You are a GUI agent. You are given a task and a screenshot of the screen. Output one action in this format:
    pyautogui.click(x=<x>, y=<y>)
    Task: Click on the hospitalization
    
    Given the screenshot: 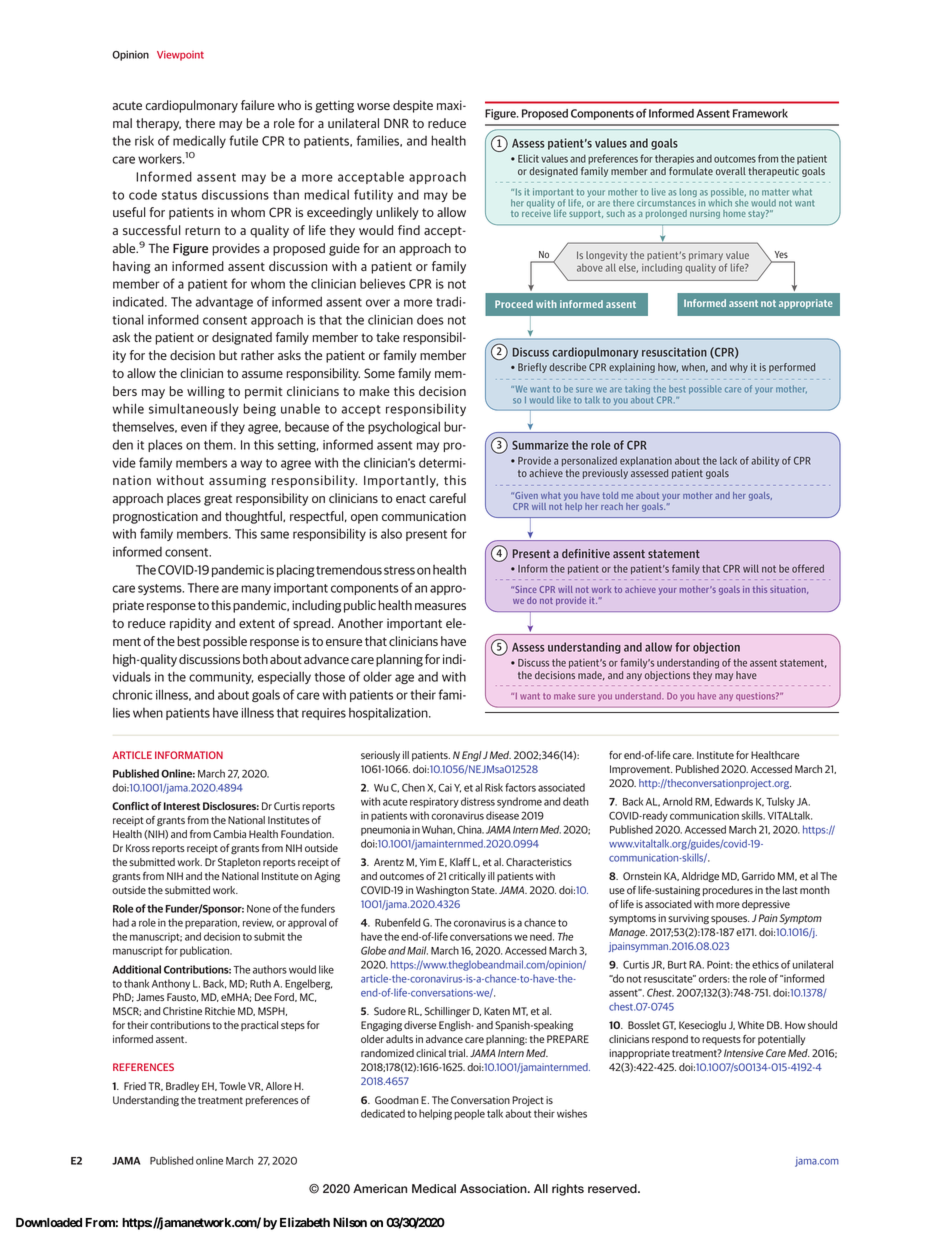 What is the action you would take?
    pyautogui.click(x=389, y=714)
